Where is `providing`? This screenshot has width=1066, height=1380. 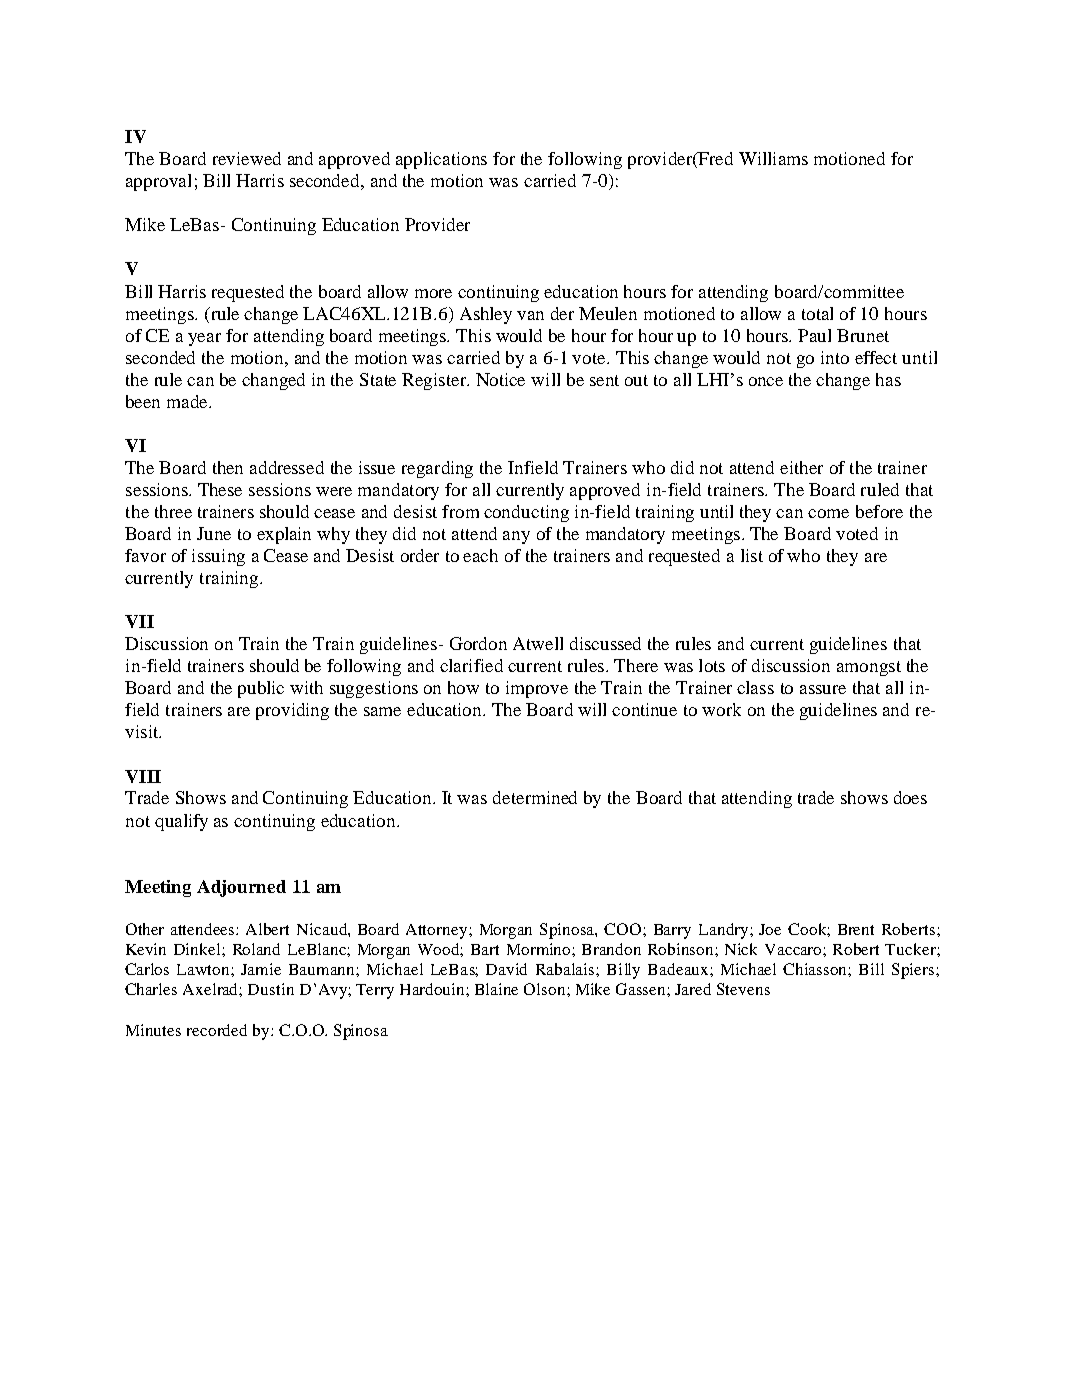
providing is located at coordinates (292, 711).
